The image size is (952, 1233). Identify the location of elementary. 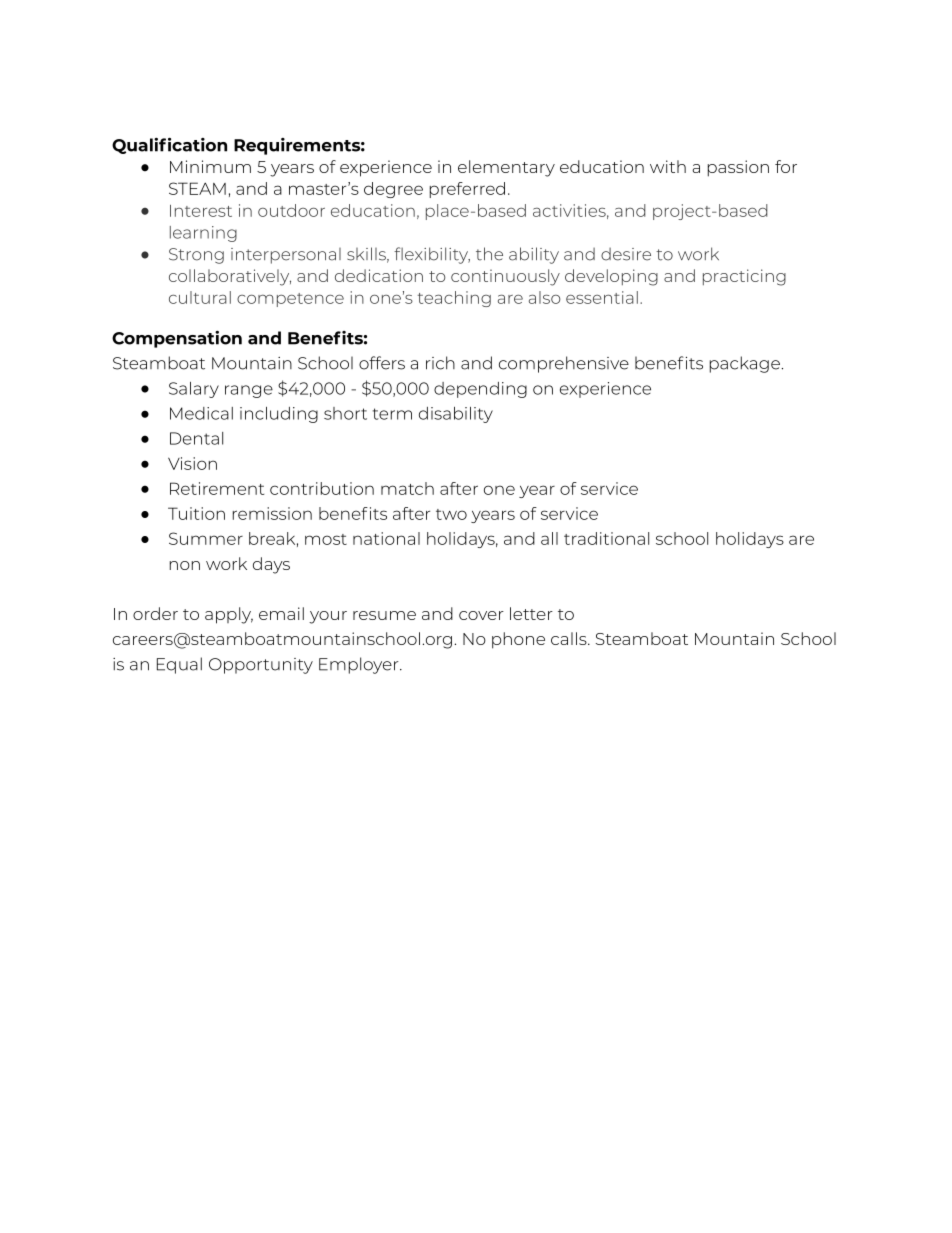
(506, 168).
